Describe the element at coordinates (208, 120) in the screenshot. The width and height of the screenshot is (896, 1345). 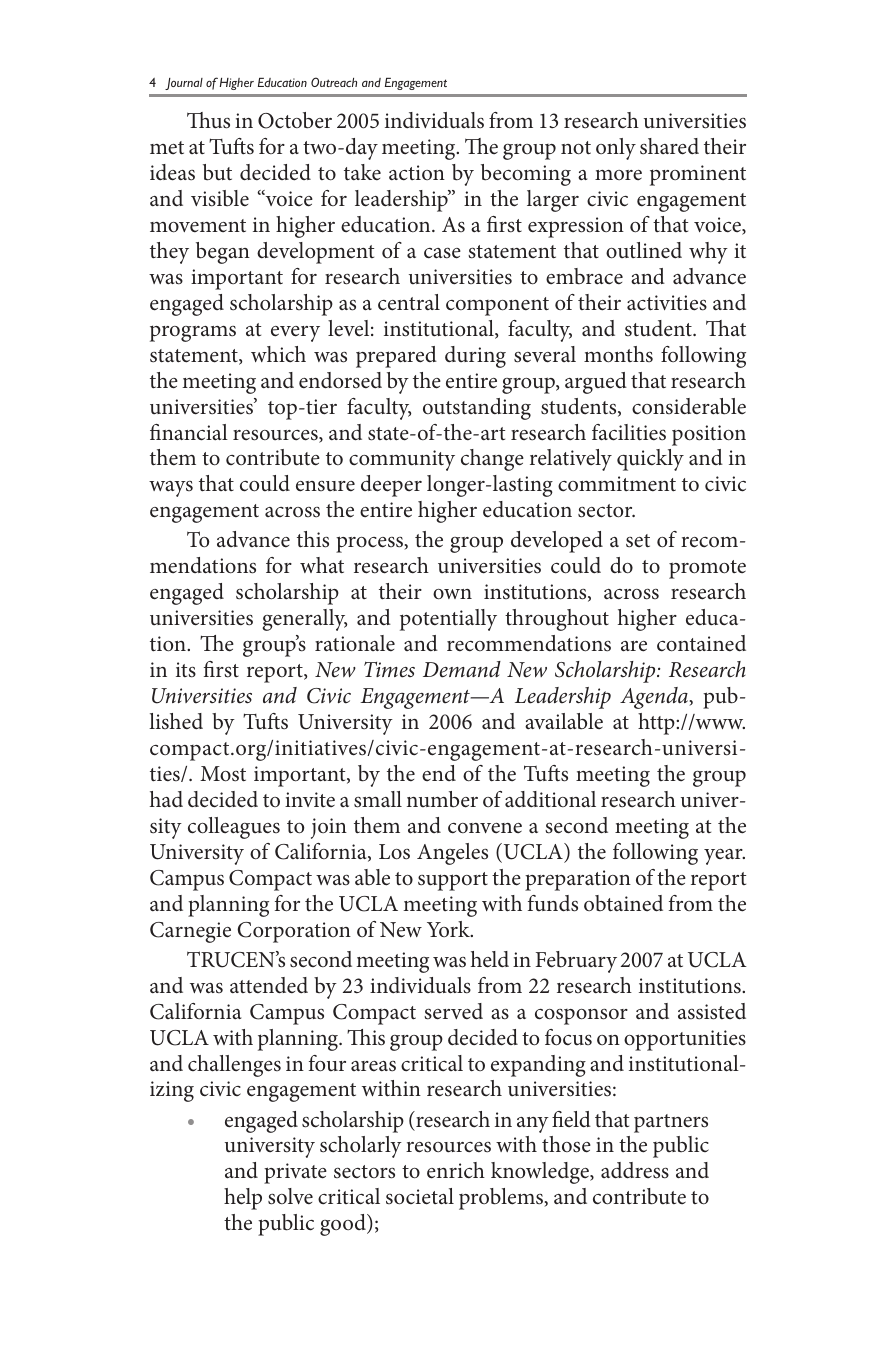
I see `Thus` at that location.
